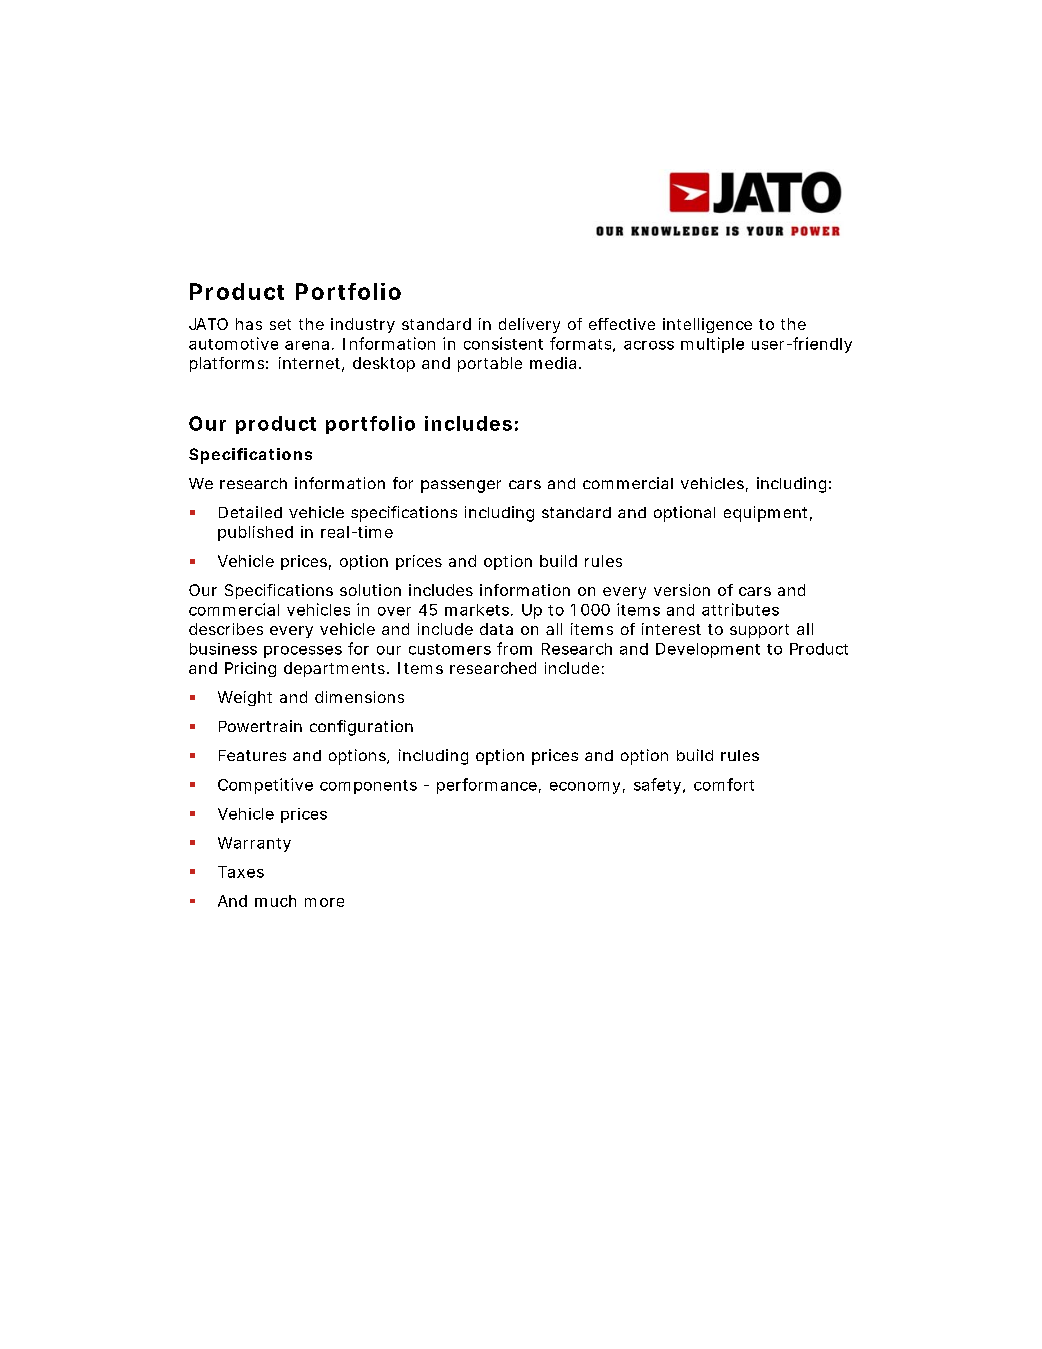 This image has height=1349, width=1042. I want to click on markets, so click(477, 610).
